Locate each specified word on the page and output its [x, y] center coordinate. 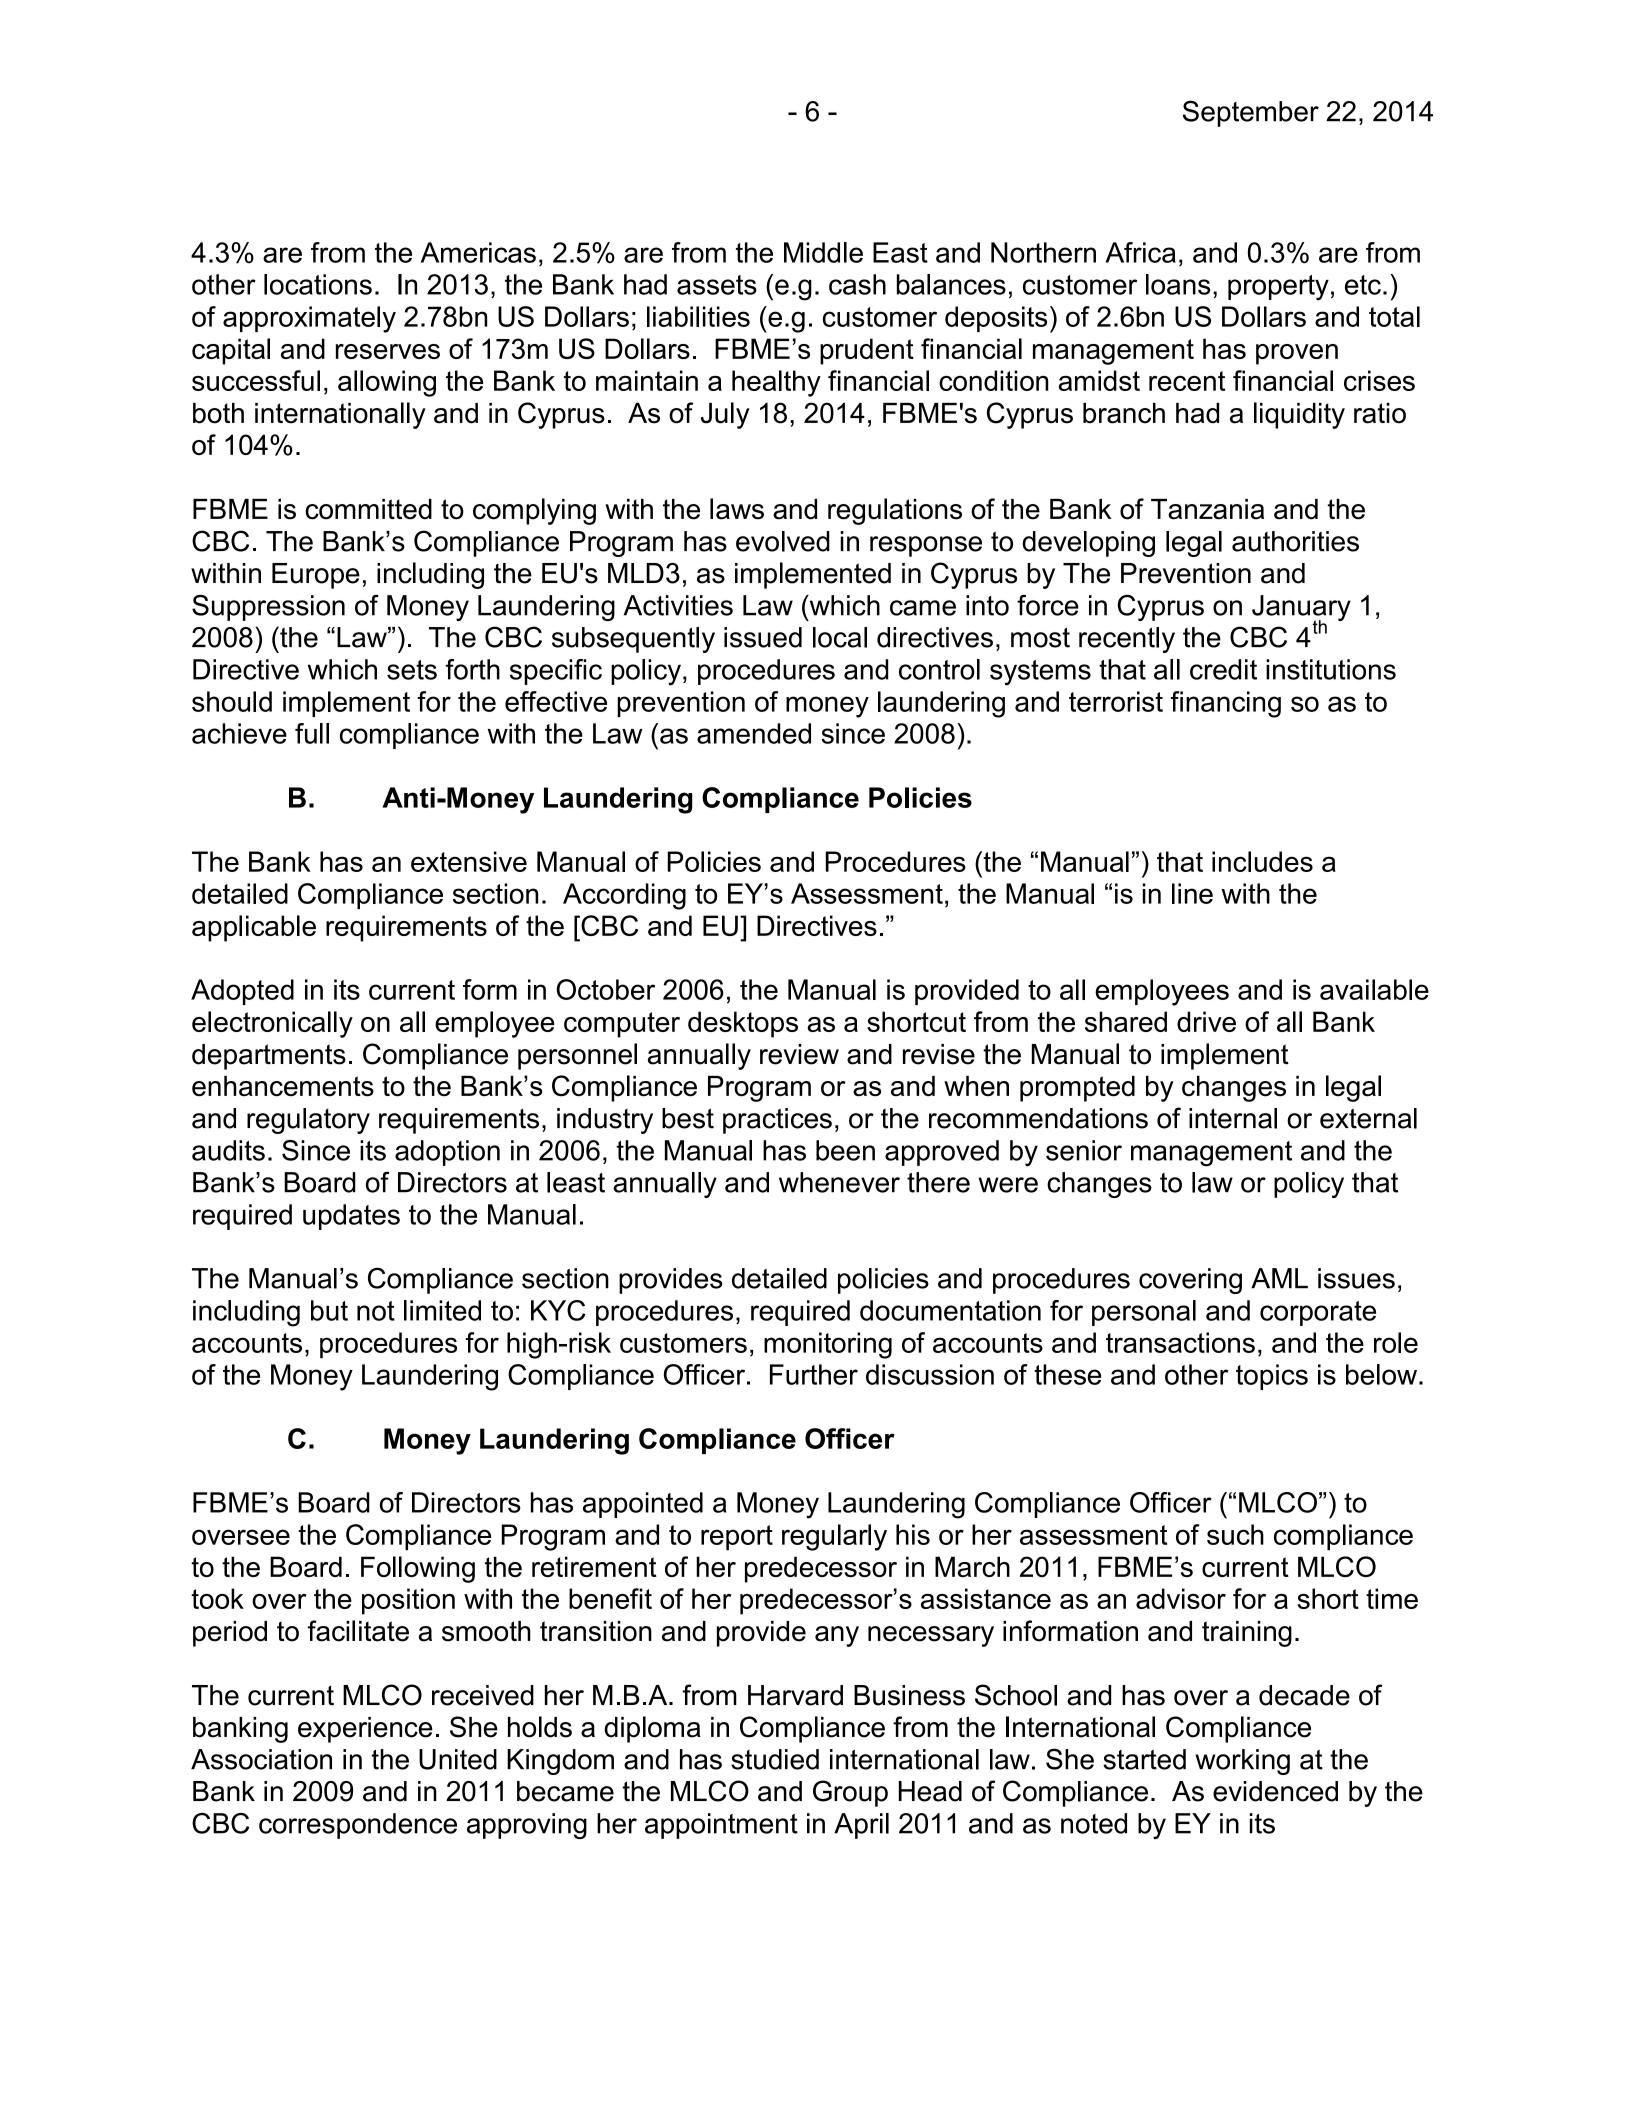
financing [1226, 704]
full [312, 733]
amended [754, 733]
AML [1279, 1278]
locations [318, 284]
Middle [823, 252]
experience [365, 1730]
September [1251, 113]
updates [351, 1217]
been [845, 1150]
